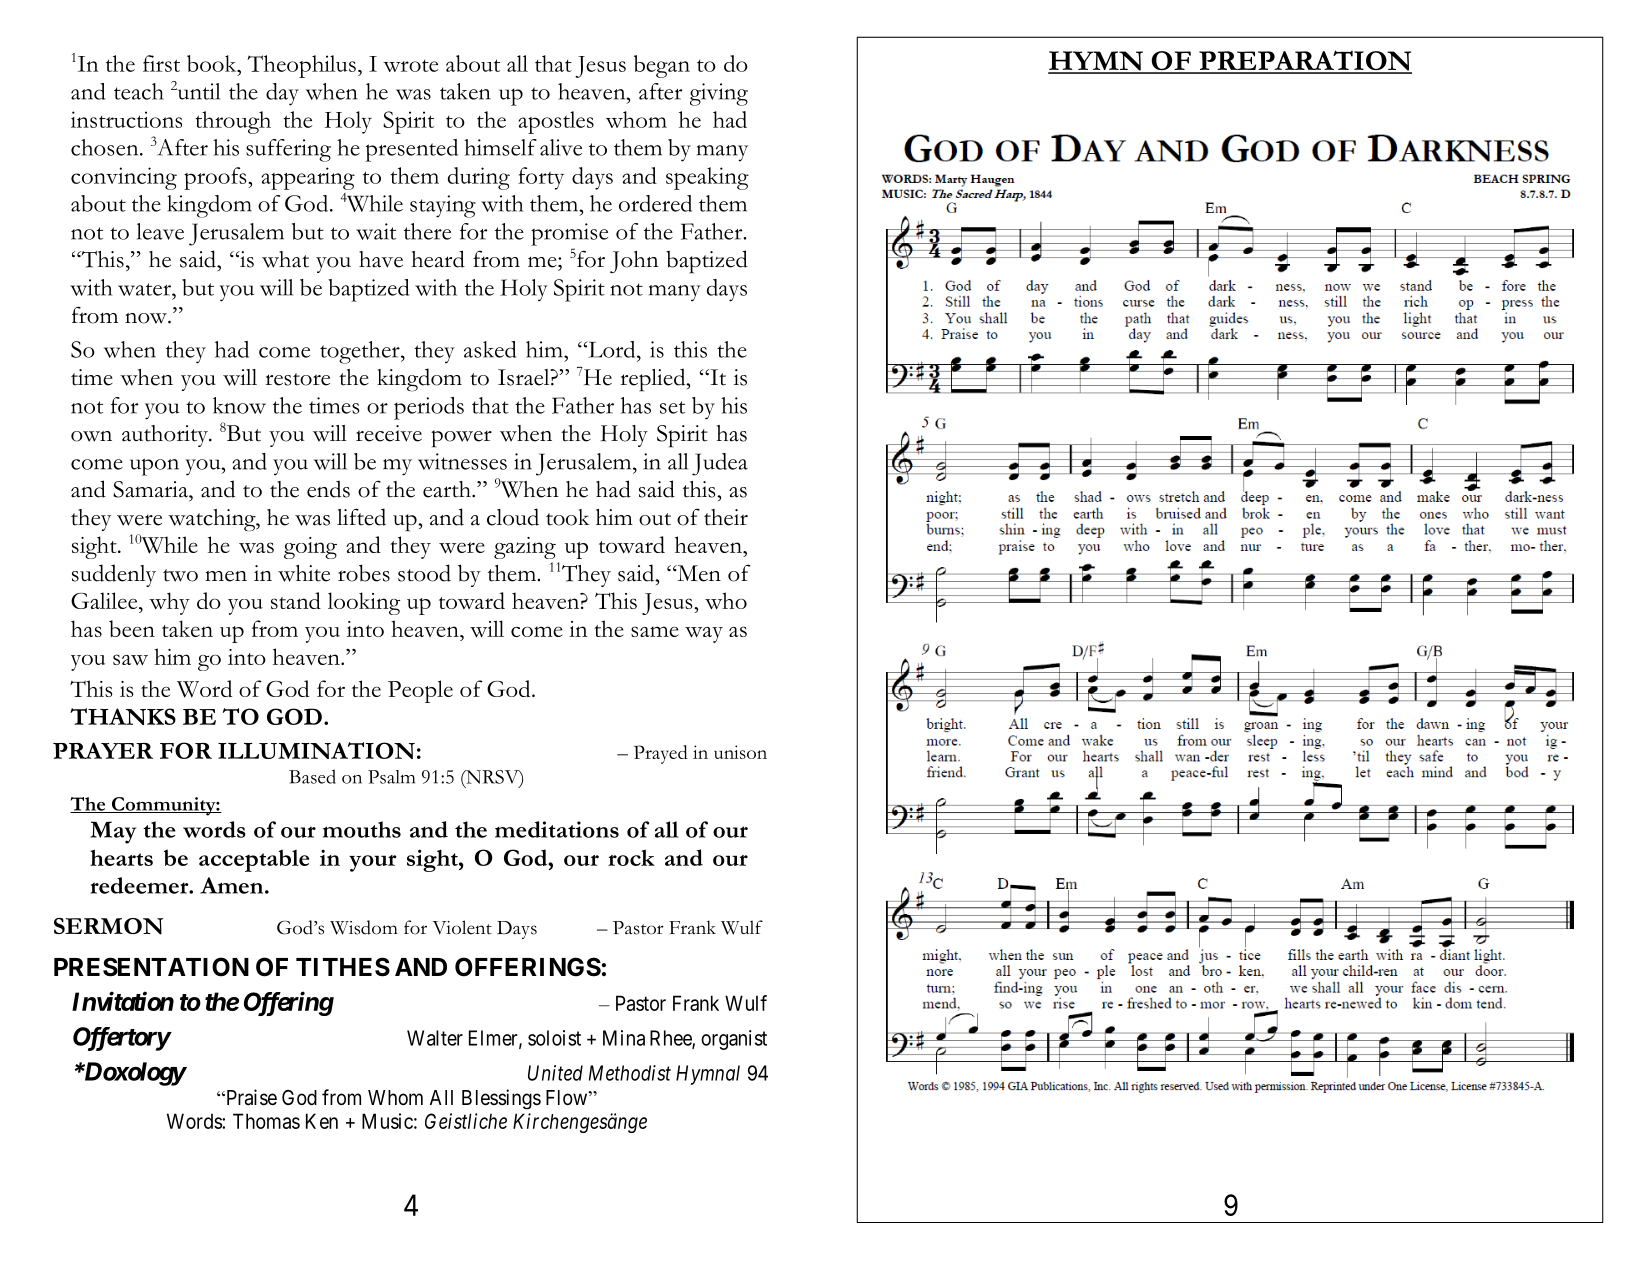 The height and width of the screenshot is (1267, 1640). What do you see at coordinates (661, 754) in the screenshot?
I see `Prayed` at bounding box center [661, 754].
